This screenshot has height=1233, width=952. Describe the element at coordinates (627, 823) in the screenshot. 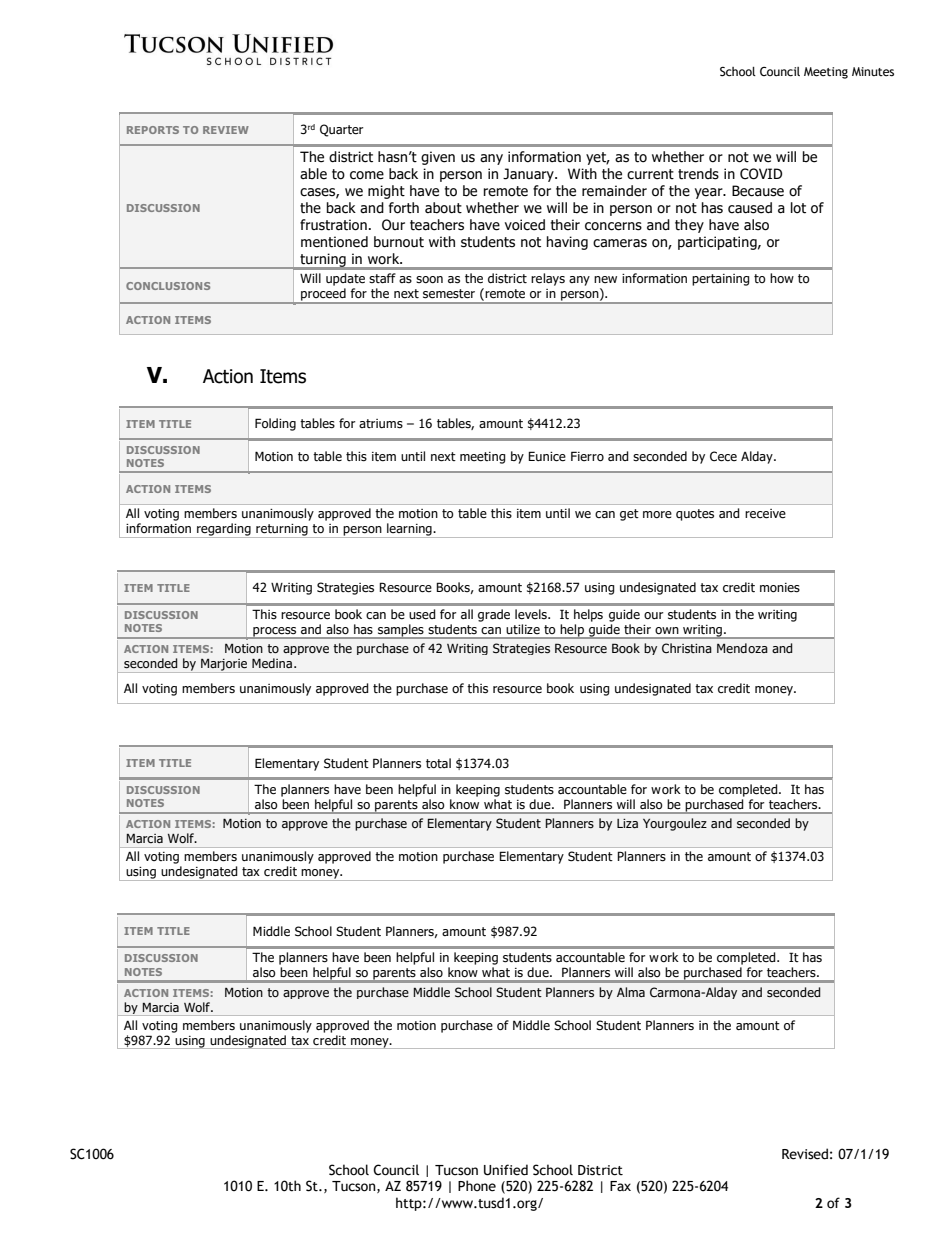

I see `Liza` at that location.
